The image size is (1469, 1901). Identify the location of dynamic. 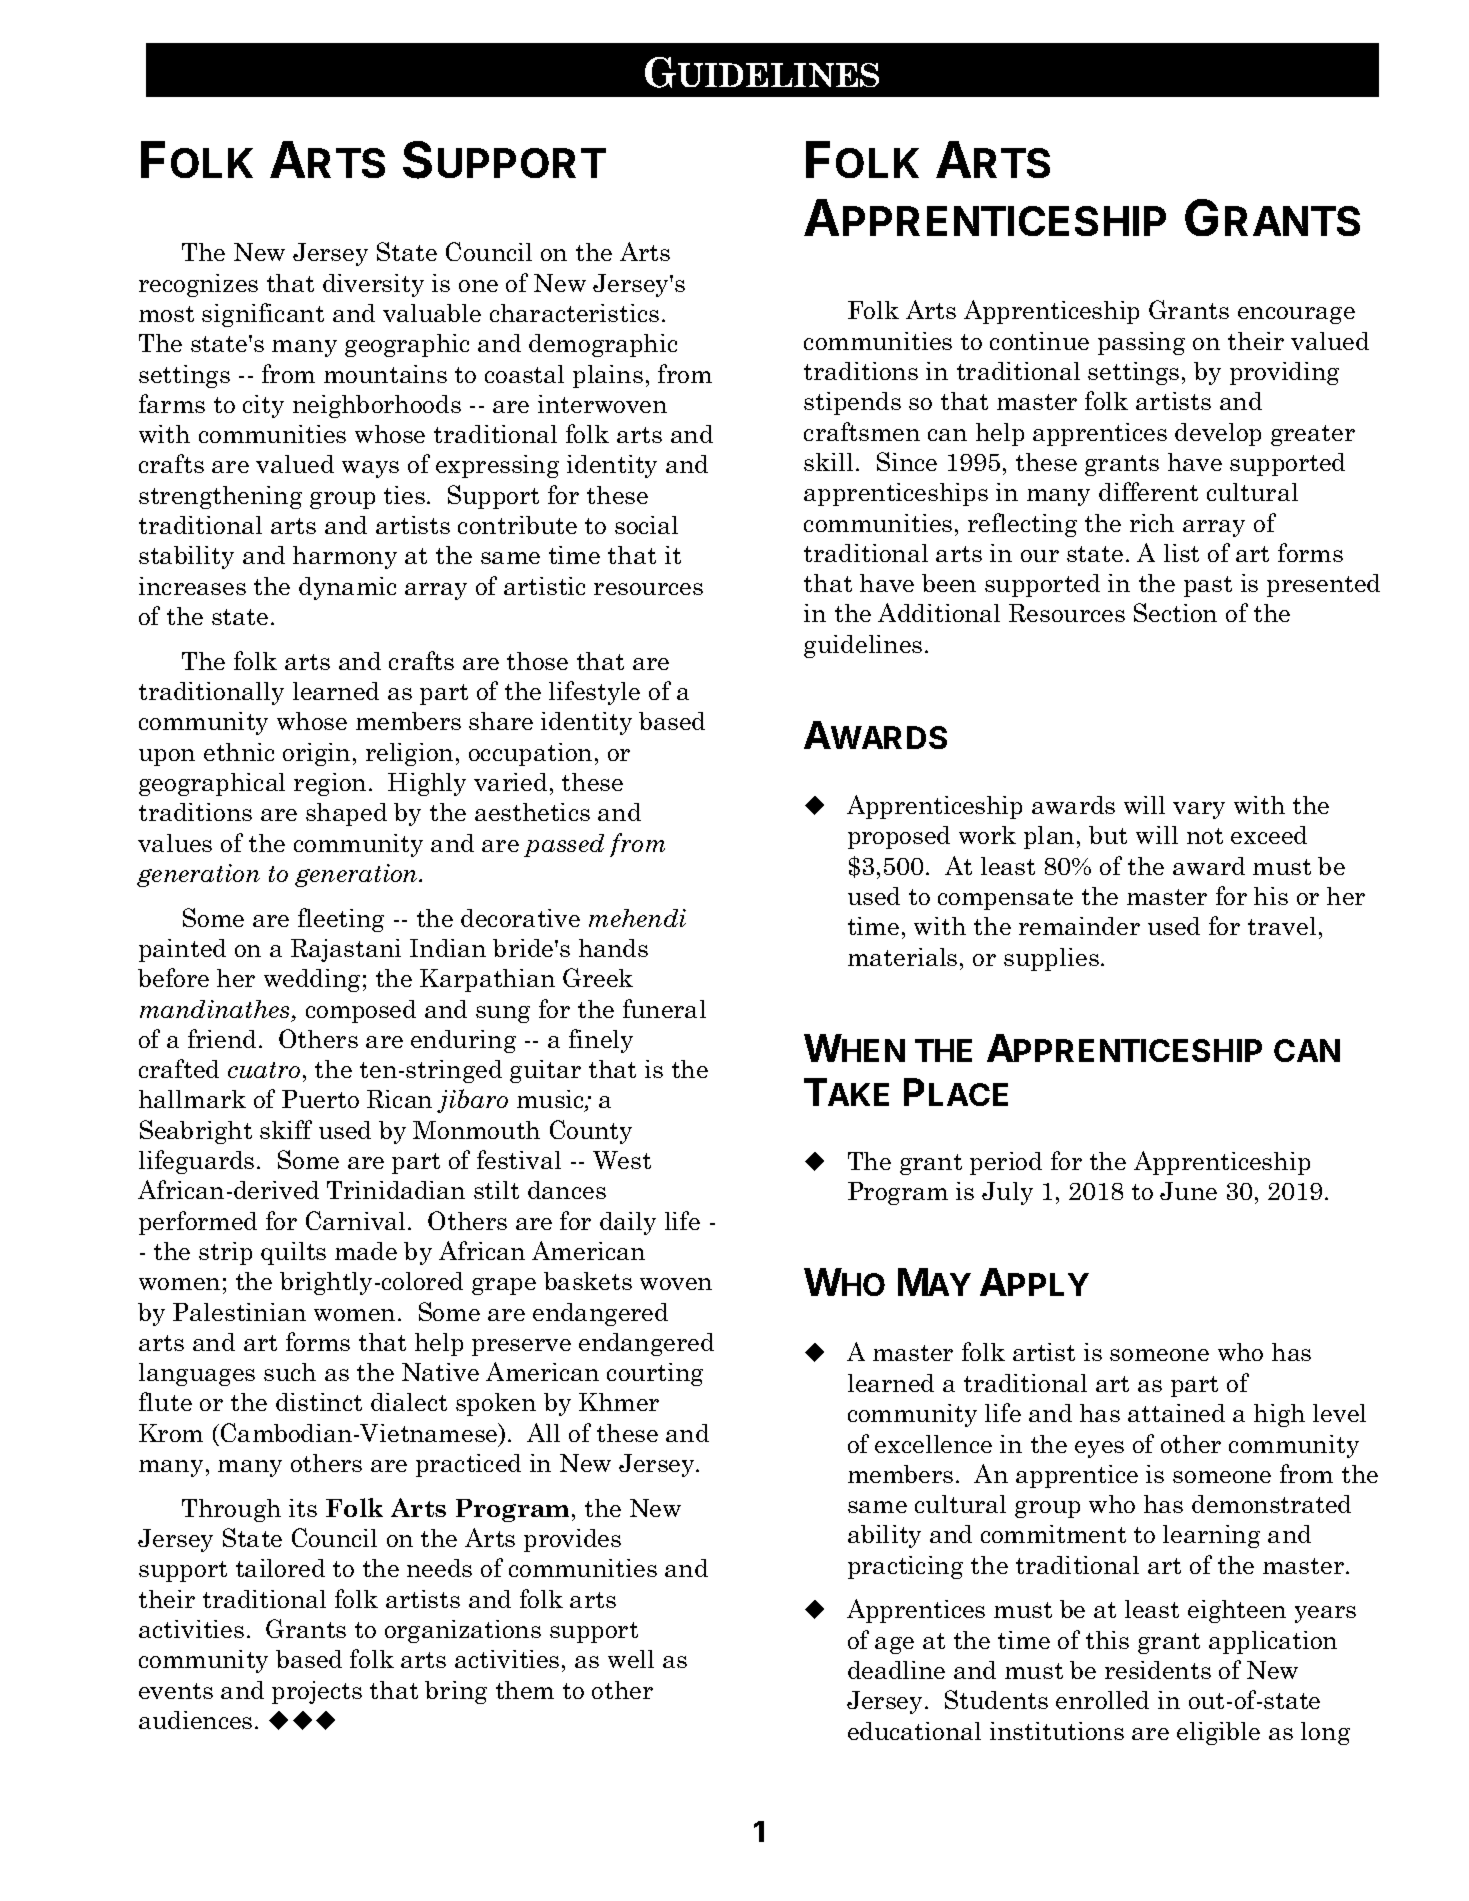
(347, 588).
